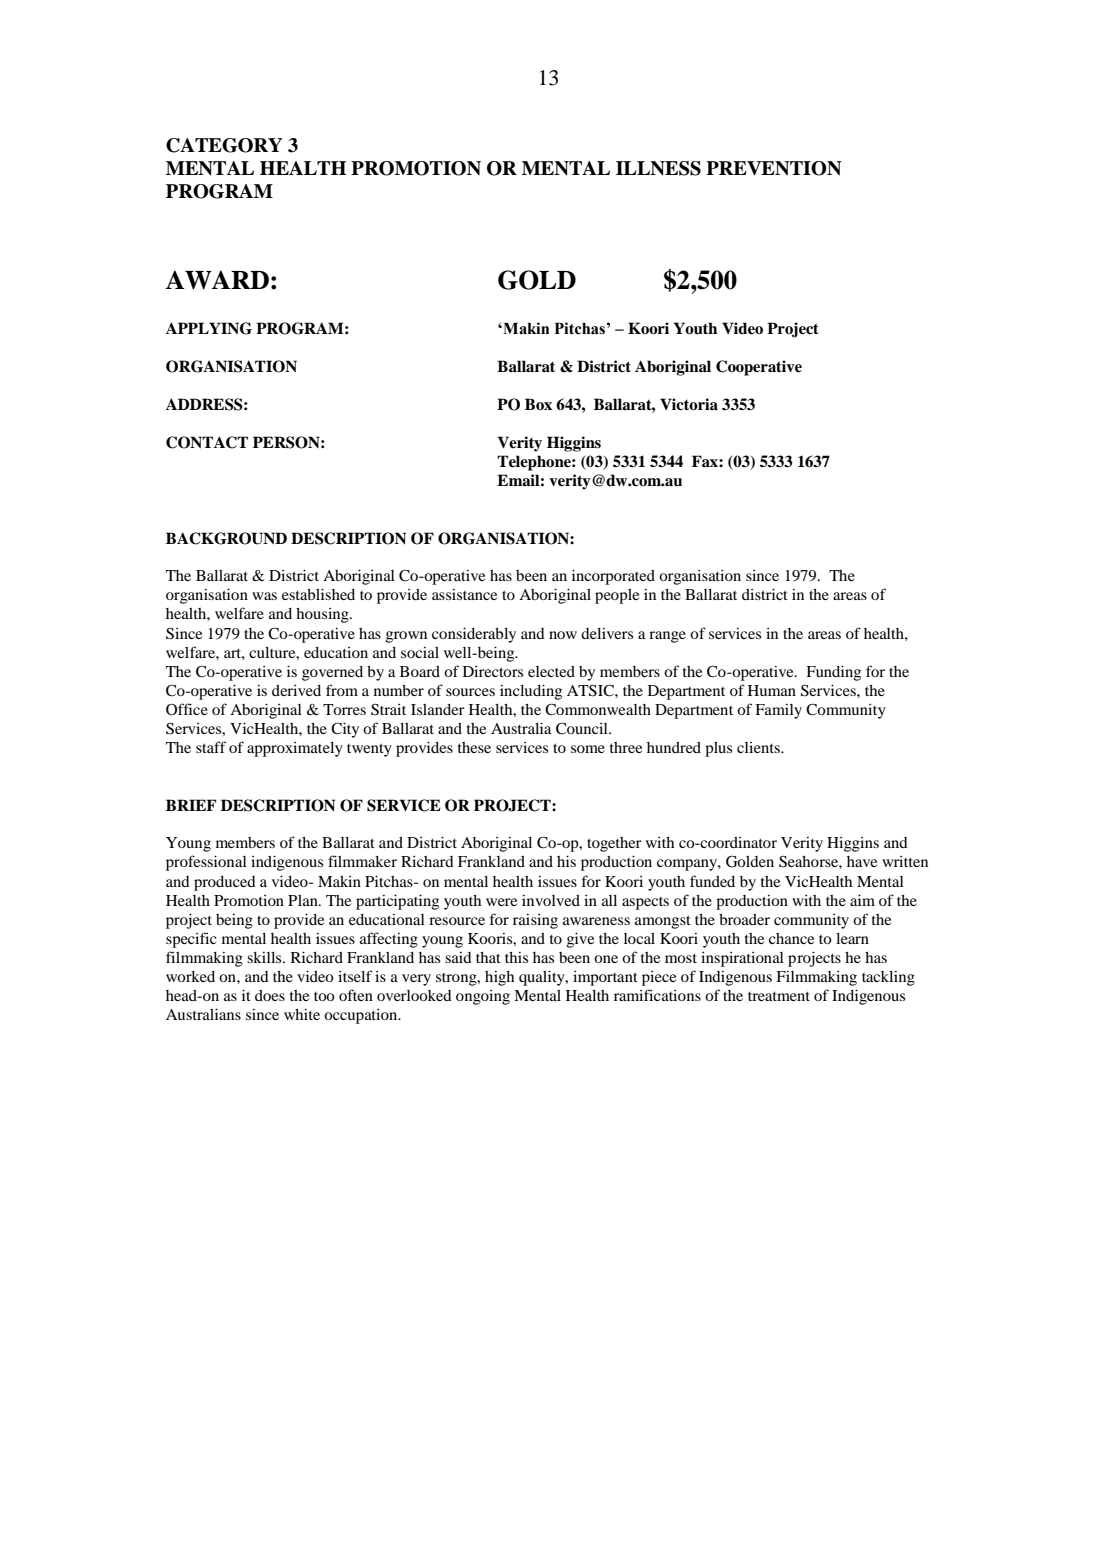 The height and width of the screenshot is (1552, 1097). What do you see at coordinates (613, 577) in the screenshot?
I see `incorporated` at bounding box center [613, 577].
